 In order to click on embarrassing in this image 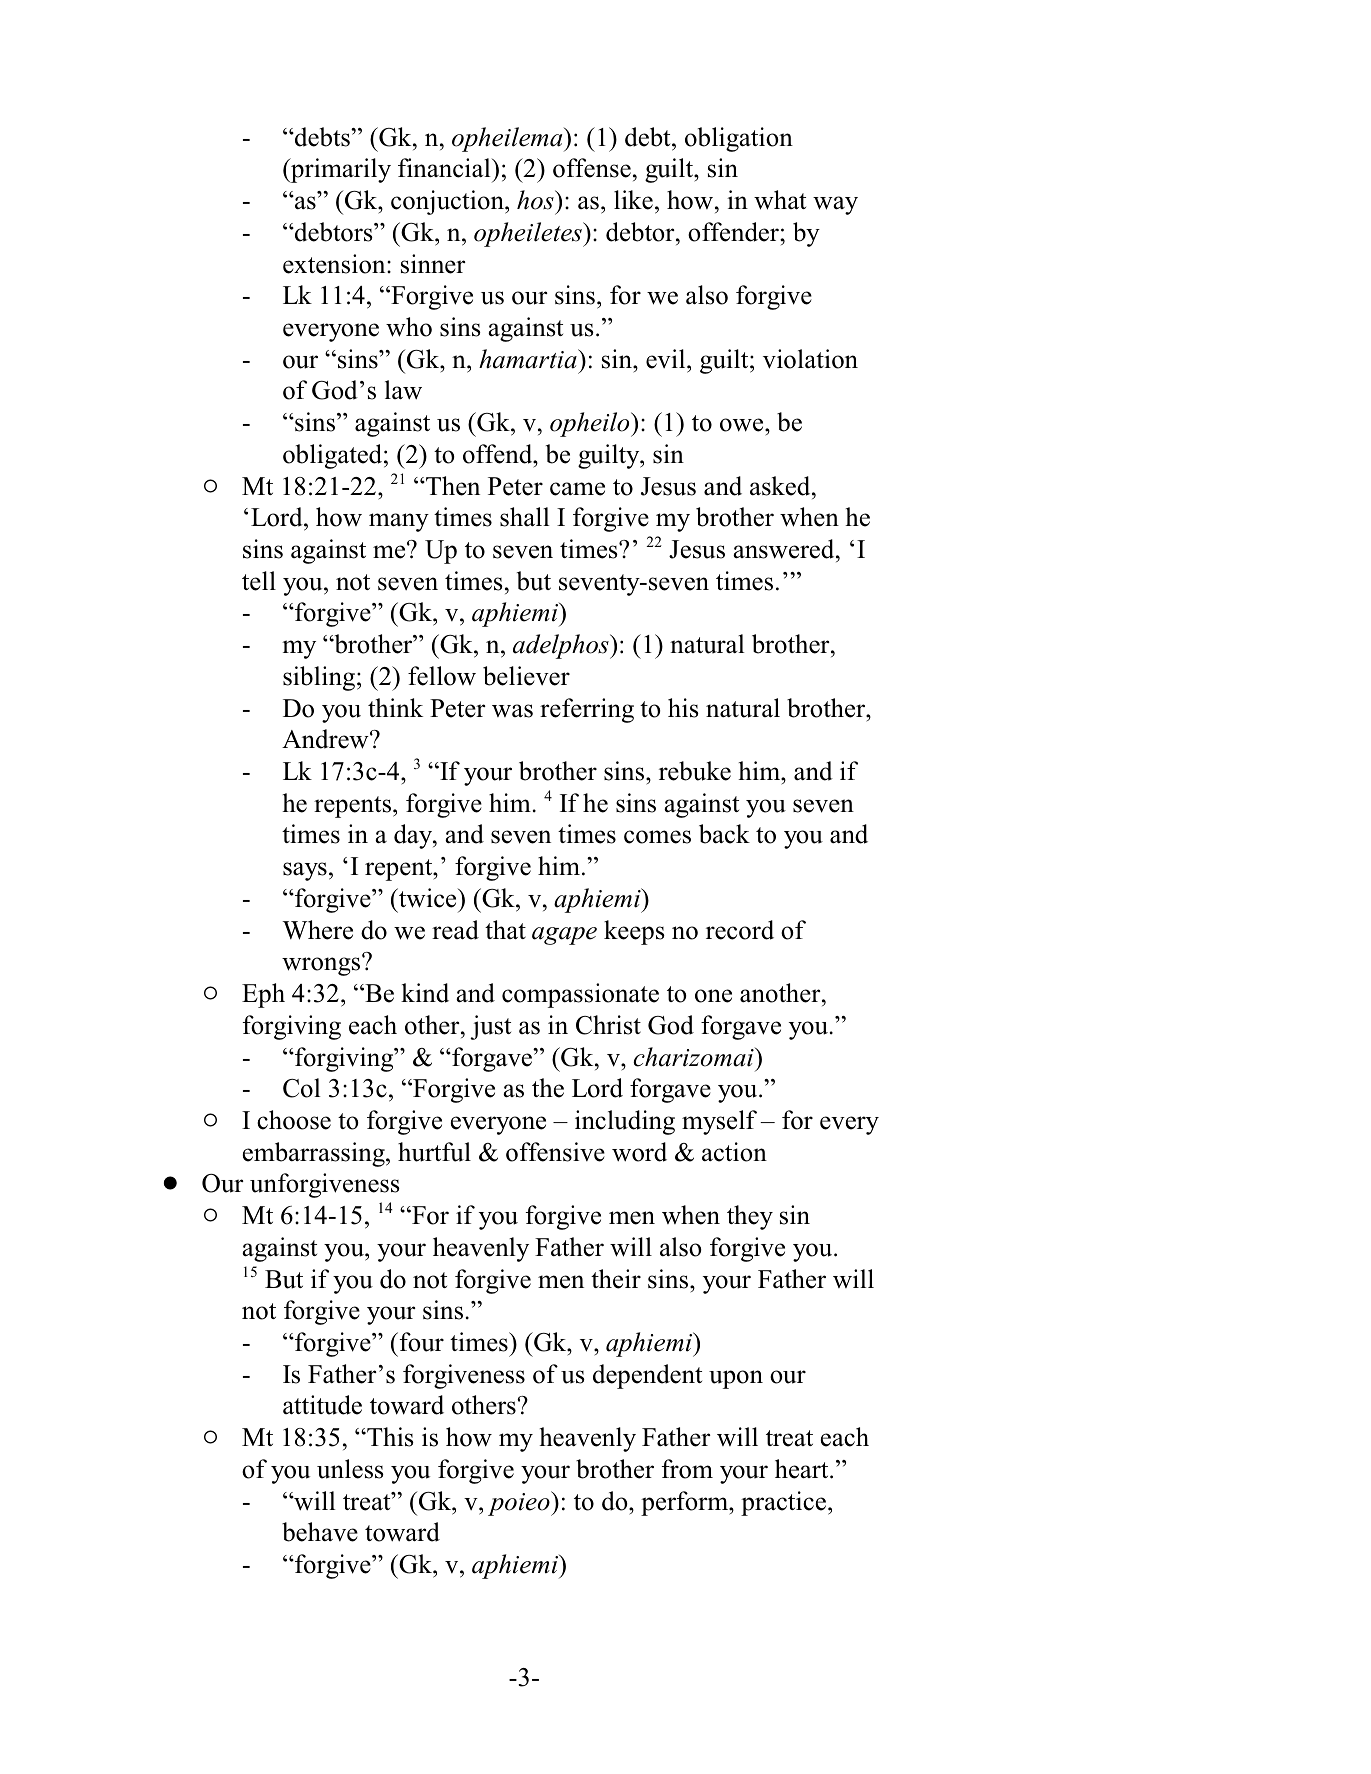, I will do `click(314, 1154)`.
